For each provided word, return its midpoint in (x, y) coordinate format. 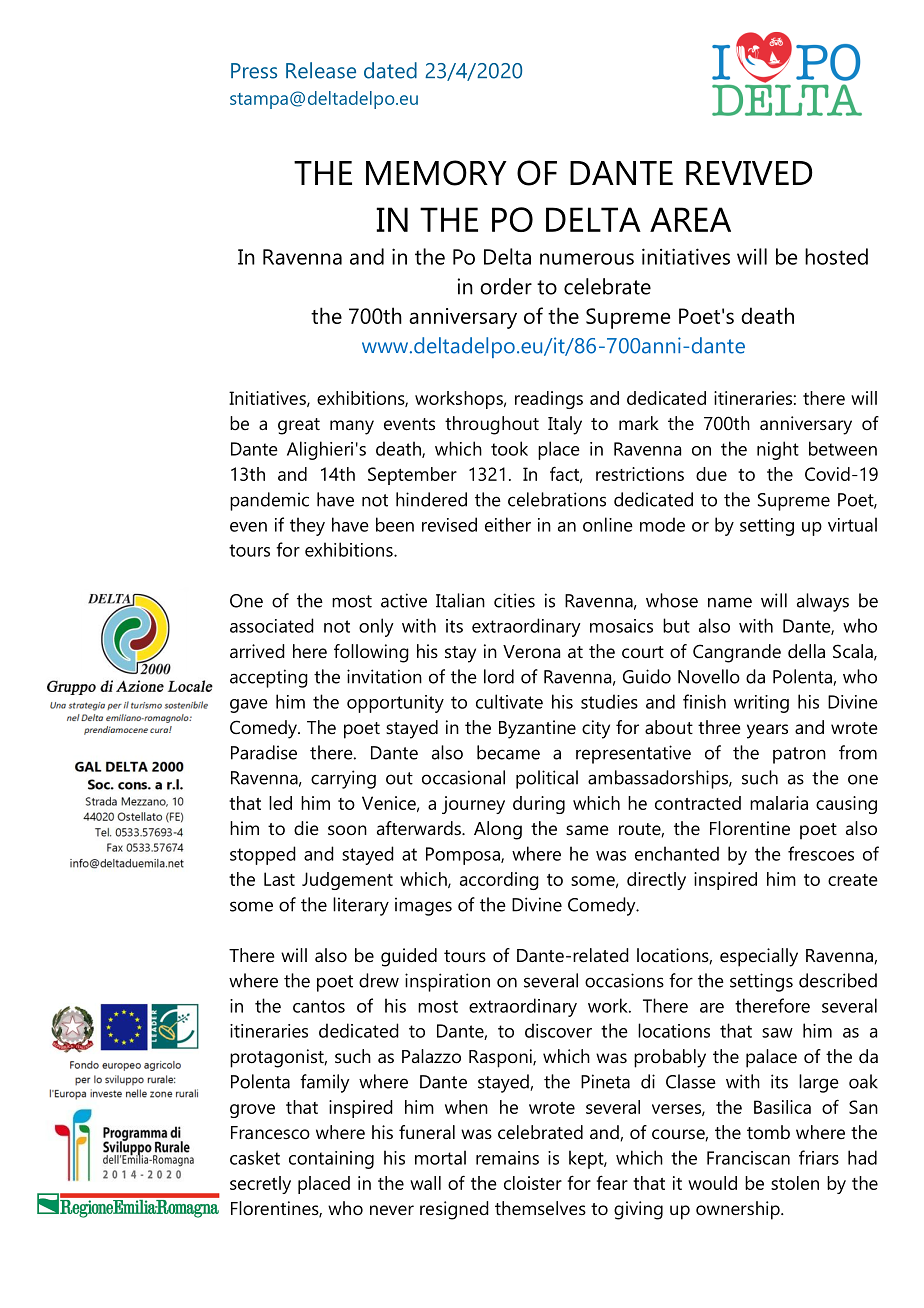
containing (331, 1160)
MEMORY (436, 173)
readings (549, 400)
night (778, 450)
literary (361, 906)
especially (759, 957)
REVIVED (749, 173)
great (299, 426)
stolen (795, 1183)
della (806, 651)
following (371, 653)
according (499, 881)
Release (321, 70)
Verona (531, 651)
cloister (533, 1183)
